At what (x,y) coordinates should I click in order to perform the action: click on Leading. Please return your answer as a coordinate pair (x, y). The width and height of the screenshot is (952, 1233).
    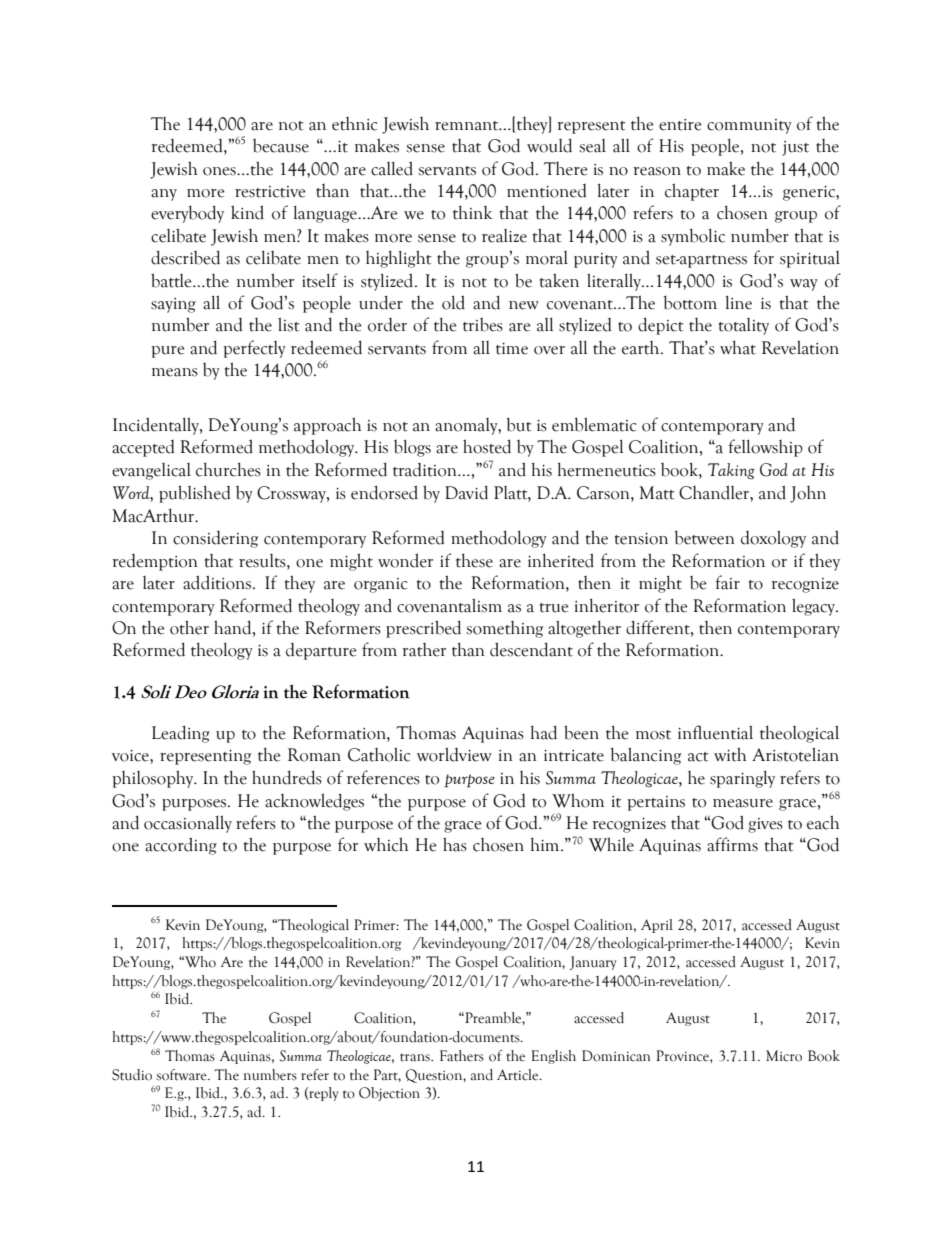
    Looking at the image, I should click on (181, 734).
